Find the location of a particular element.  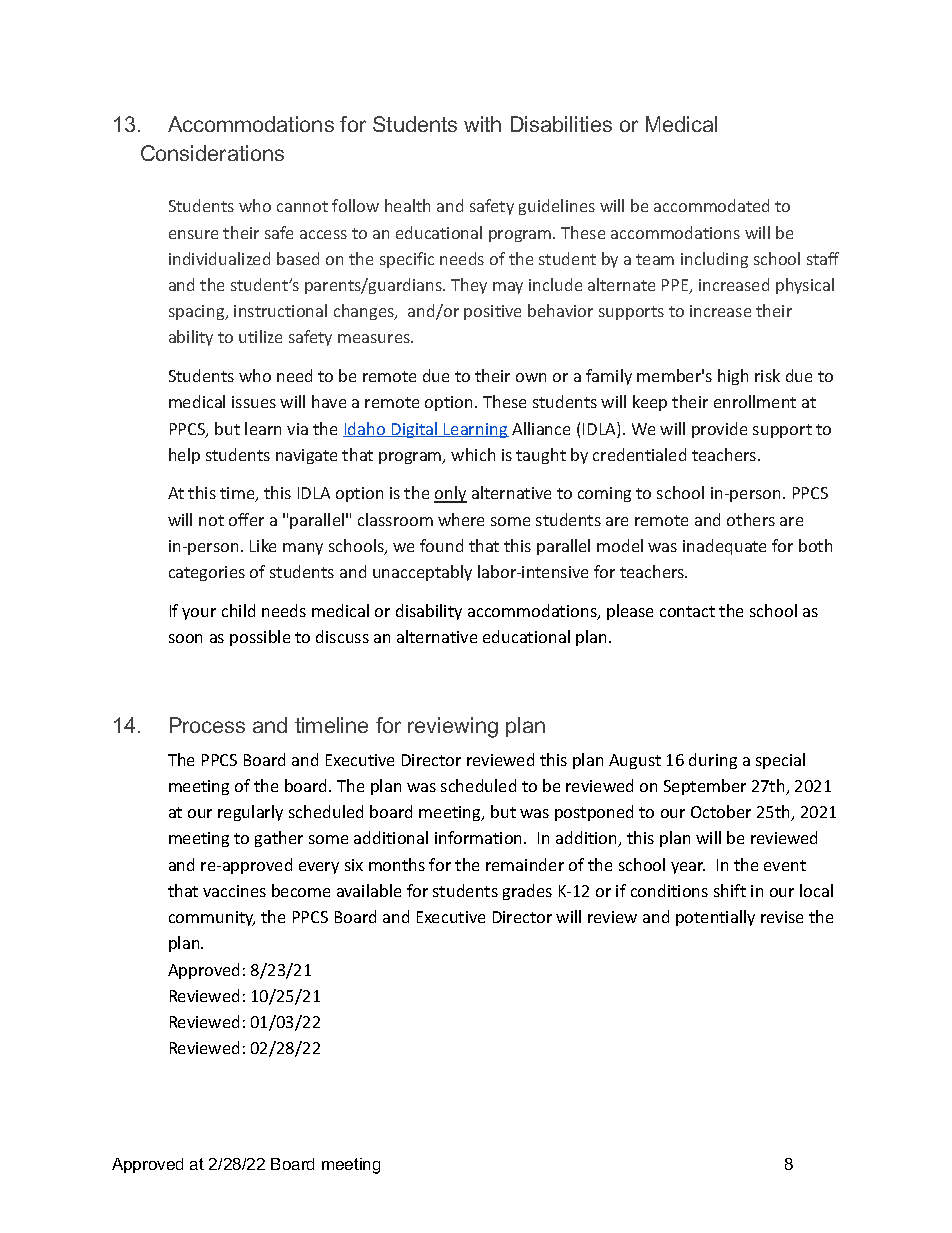

contact is located at coordinates (687, 611).
